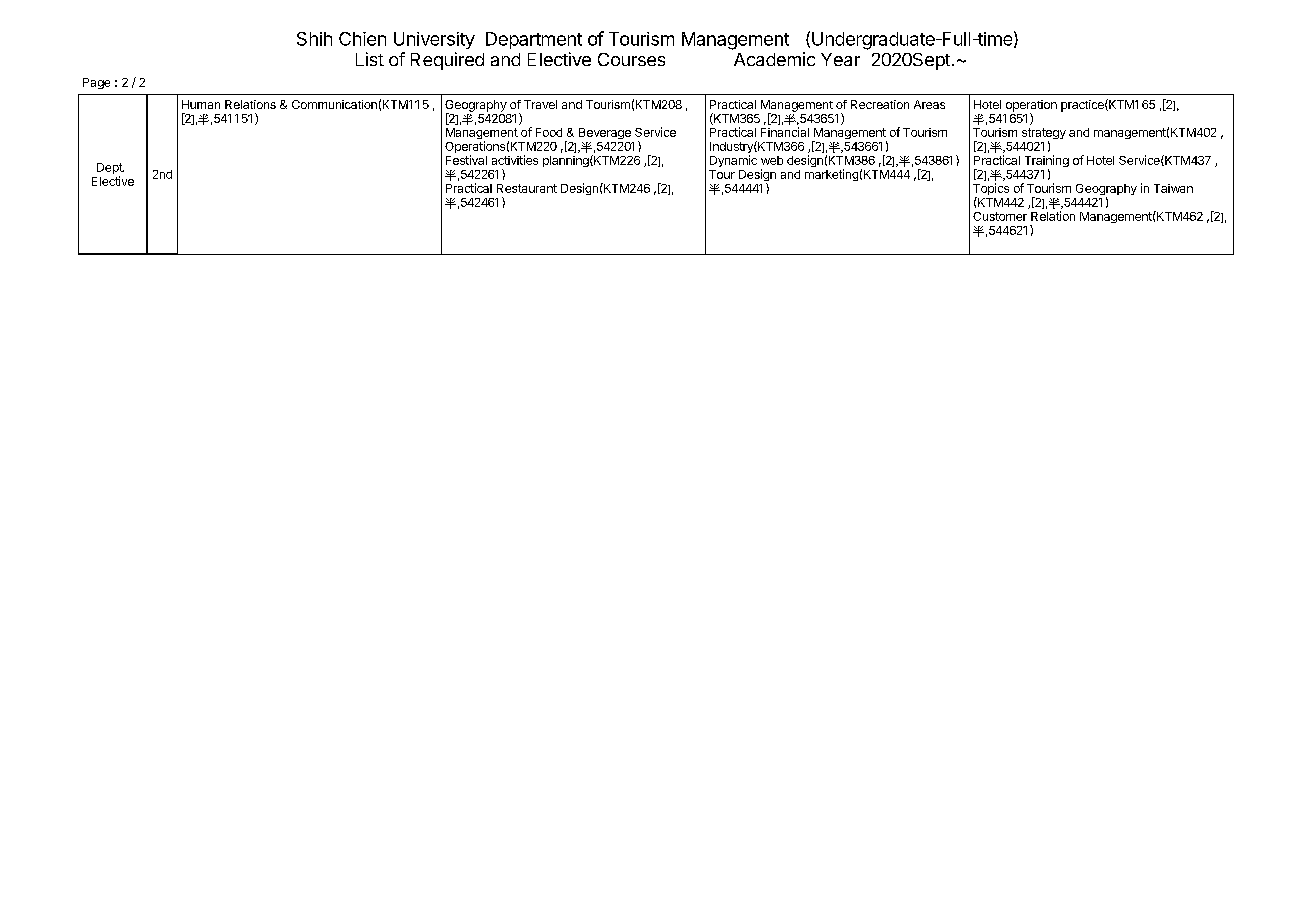 The image size is (1308, 924). I want to click on Areas, so click(929, 104).
